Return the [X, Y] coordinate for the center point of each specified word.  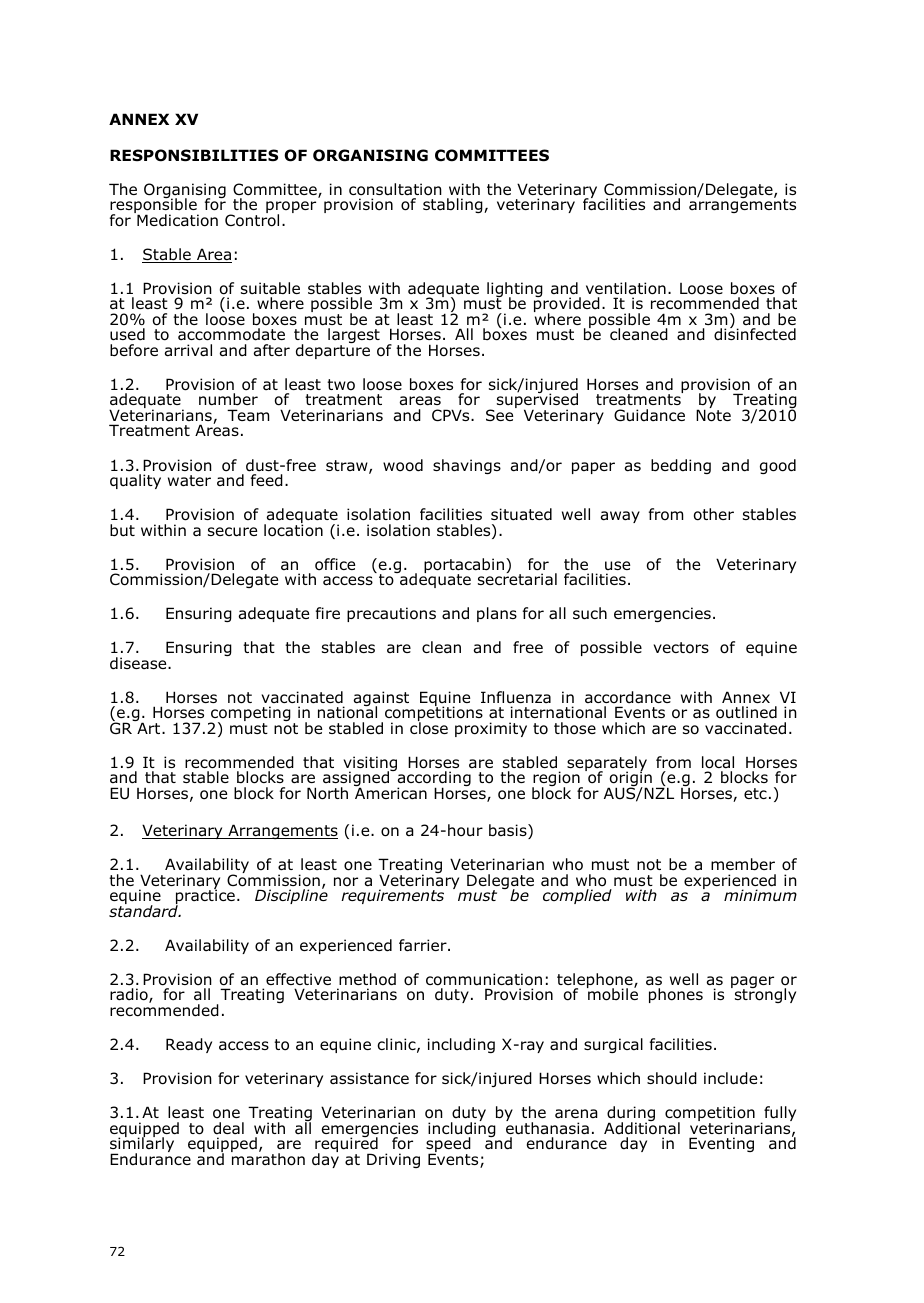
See [501, 414]
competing [250, 715]
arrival [188, 350]
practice [205, 897]
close [429, 727]
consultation [395, 189]
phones [676, 995]
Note [713, 415]
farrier [424, 945]
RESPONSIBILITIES [194, 155]
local [718, 762]
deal [228, 1128]
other [714, 514]
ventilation [626, 288]
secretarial [517, 578]
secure [232, 532]
